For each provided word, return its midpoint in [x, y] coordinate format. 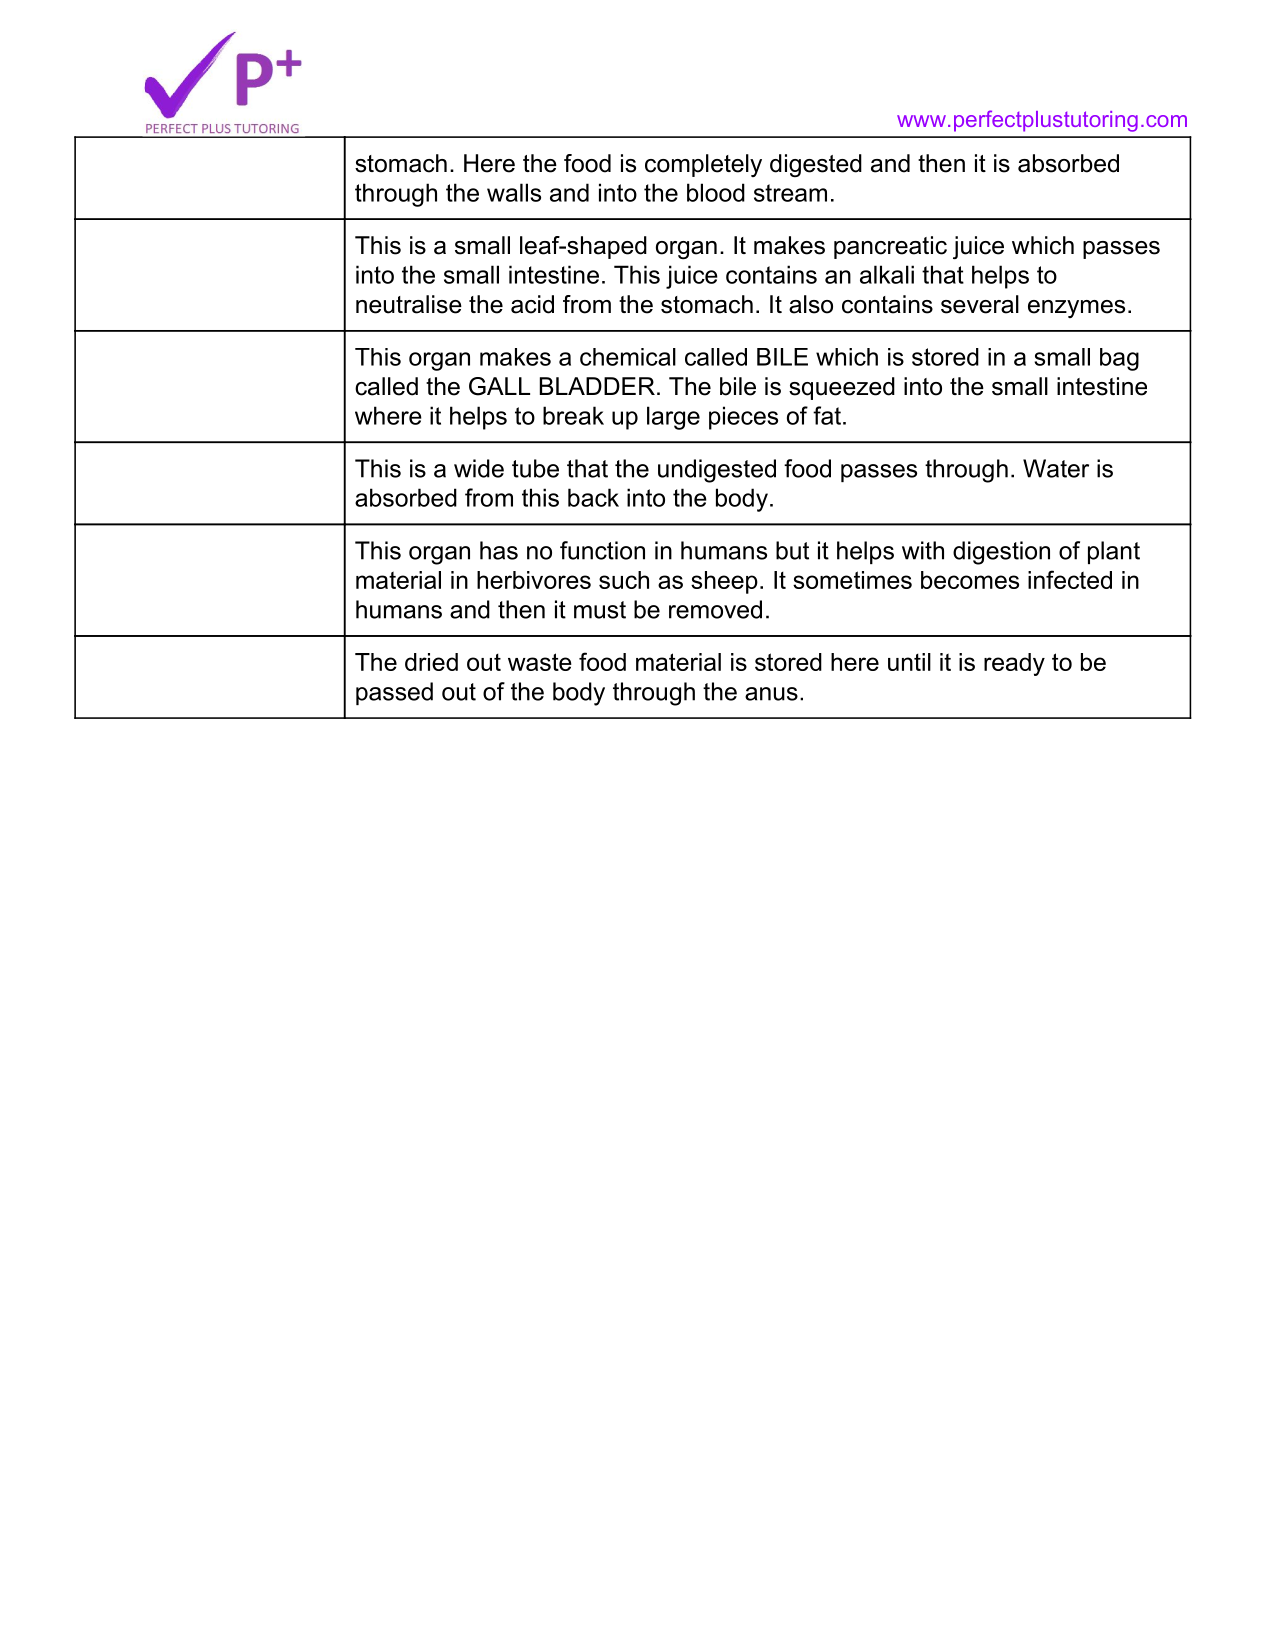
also [811, 304]
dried [431, 662]
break [573, 415]
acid [532, 304]
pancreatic [890, 247]
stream [790, 193]
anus [771, 694]
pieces [743, 418]
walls [514, 192]
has [499, 550]
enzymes [1076, 309]
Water [1056, 468]
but [792, 550]
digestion [1001, 553]
